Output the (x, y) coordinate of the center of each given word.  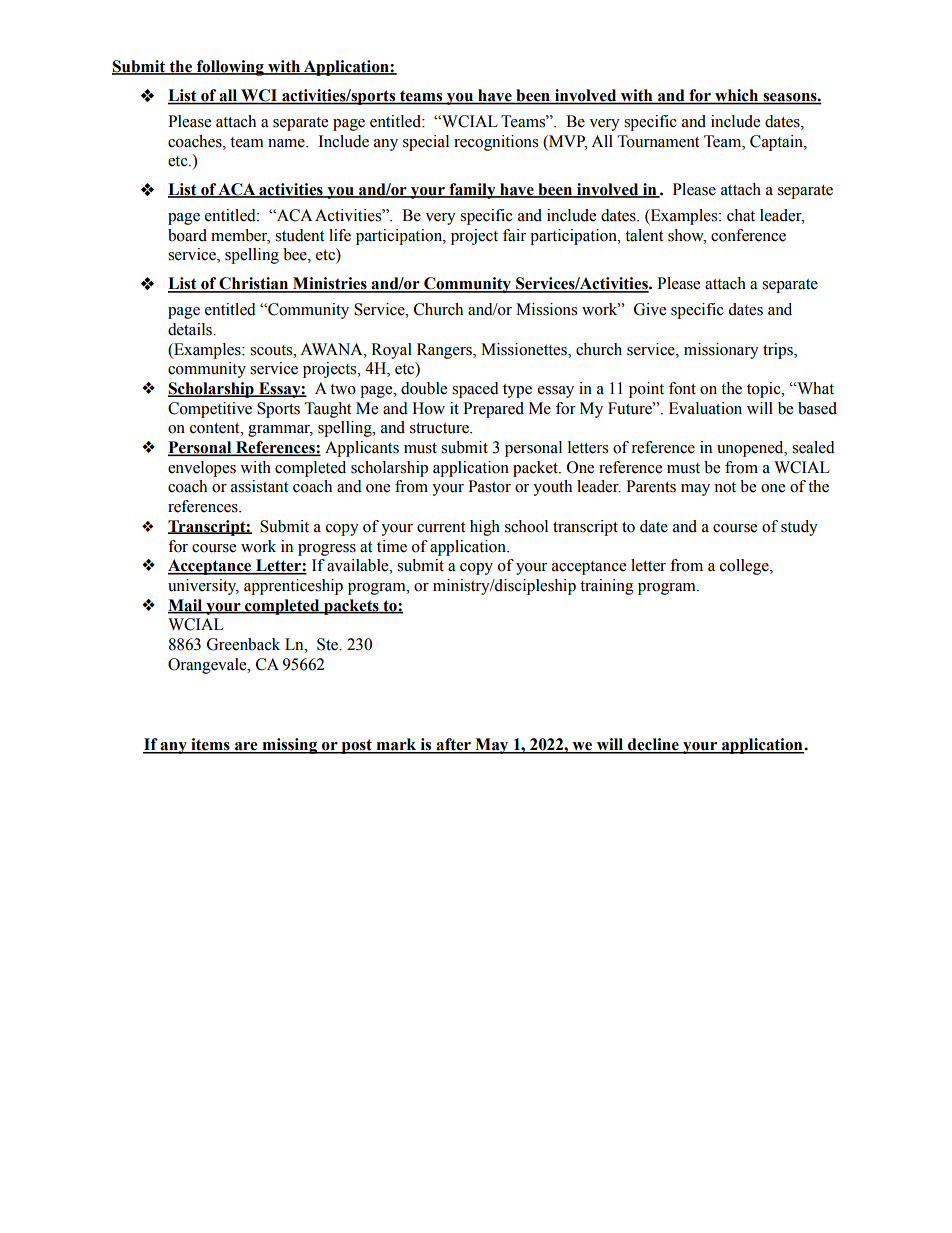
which (737, 96)
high (485, 528)
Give (650, 309)
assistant (259, 486)
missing (289, 746)
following (230, 68)
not (725, 487)
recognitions (496, 143)
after (453, 745)
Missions (546, 309)
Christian (254, 284)
